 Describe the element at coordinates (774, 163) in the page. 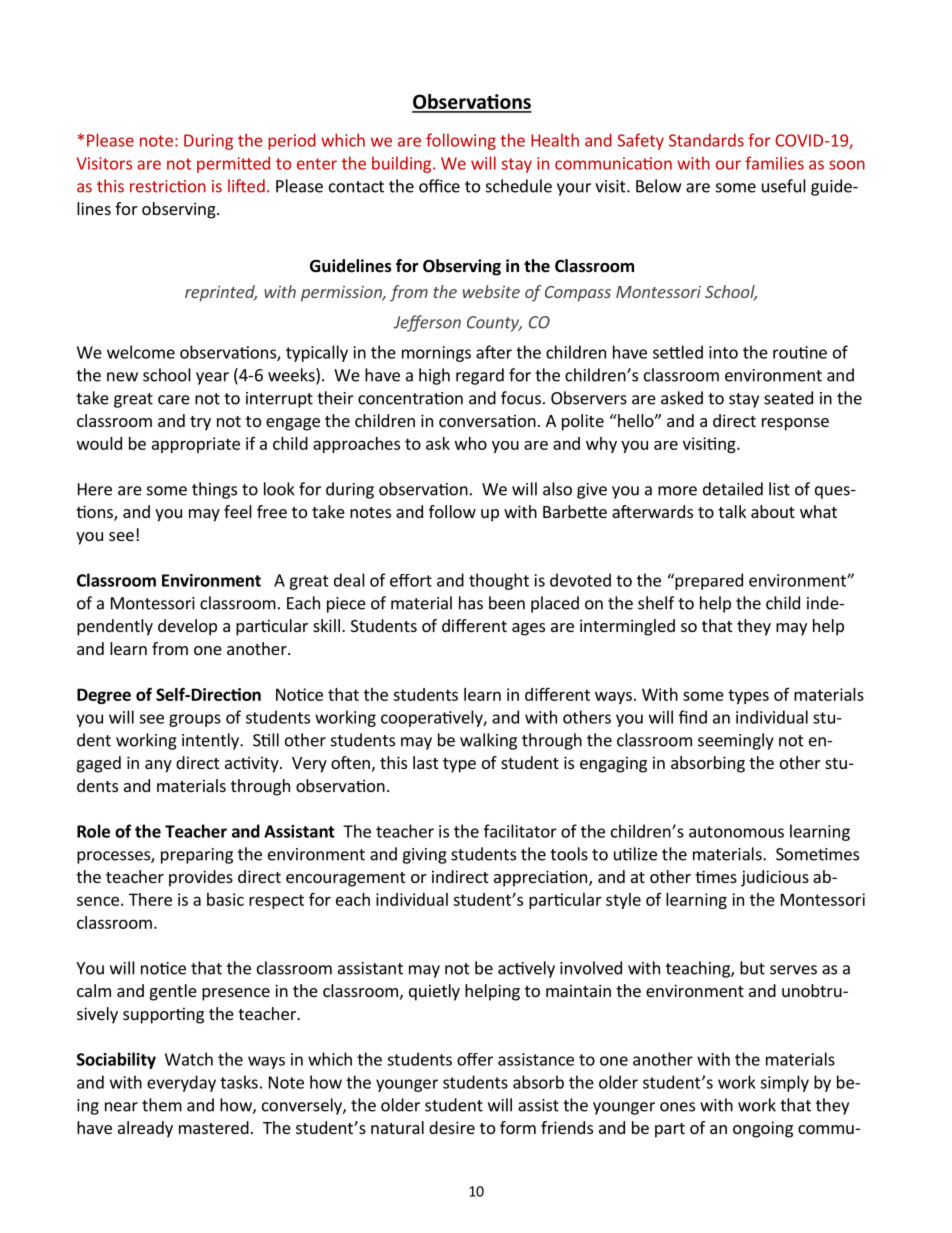

I see `families` at that location.
